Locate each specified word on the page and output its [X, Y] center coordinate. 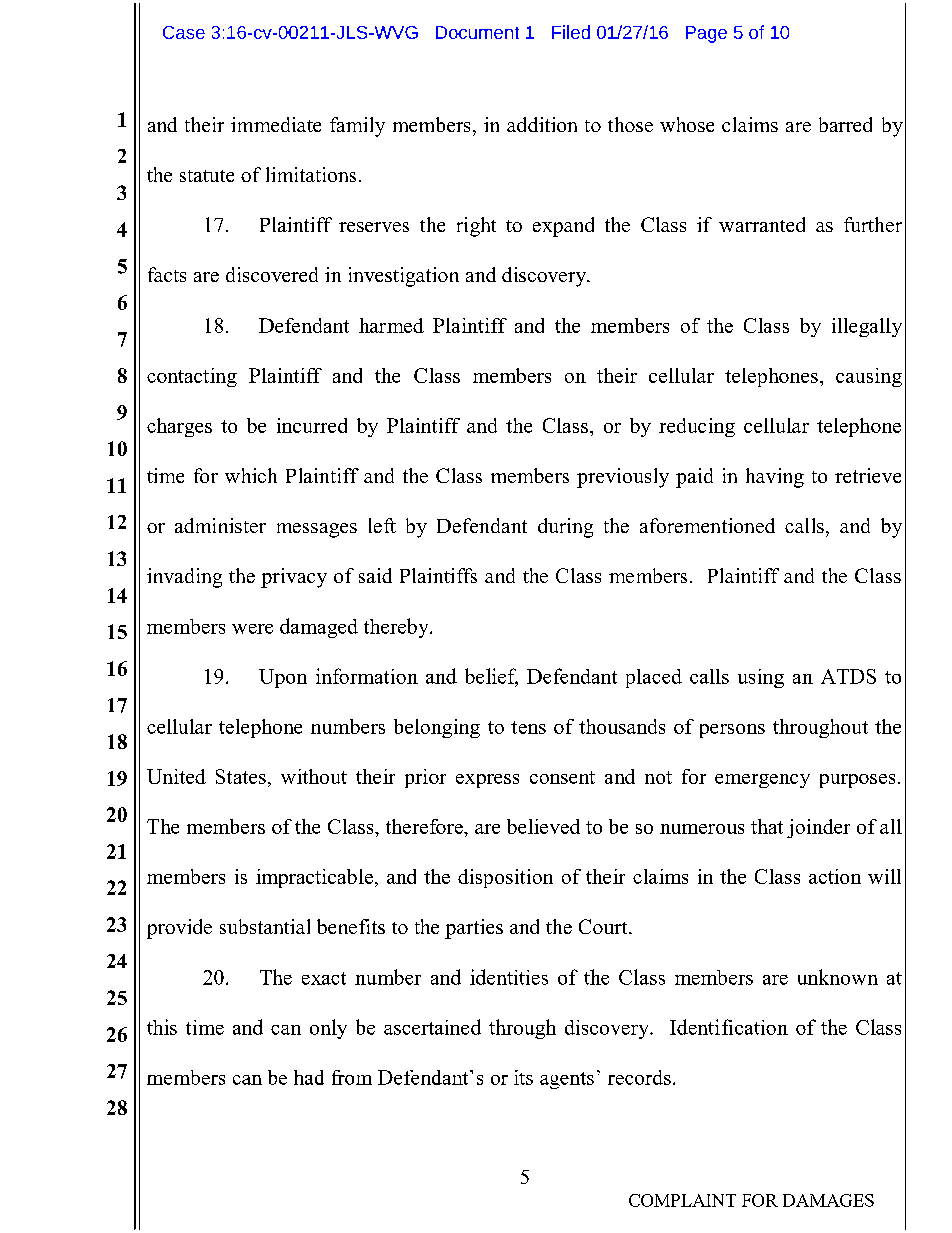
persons [732, 731]
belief [491, 677]
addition [542, 124]
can [286, 1030]
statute [207, 176]
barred [845, 124]
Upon [283, 678]
